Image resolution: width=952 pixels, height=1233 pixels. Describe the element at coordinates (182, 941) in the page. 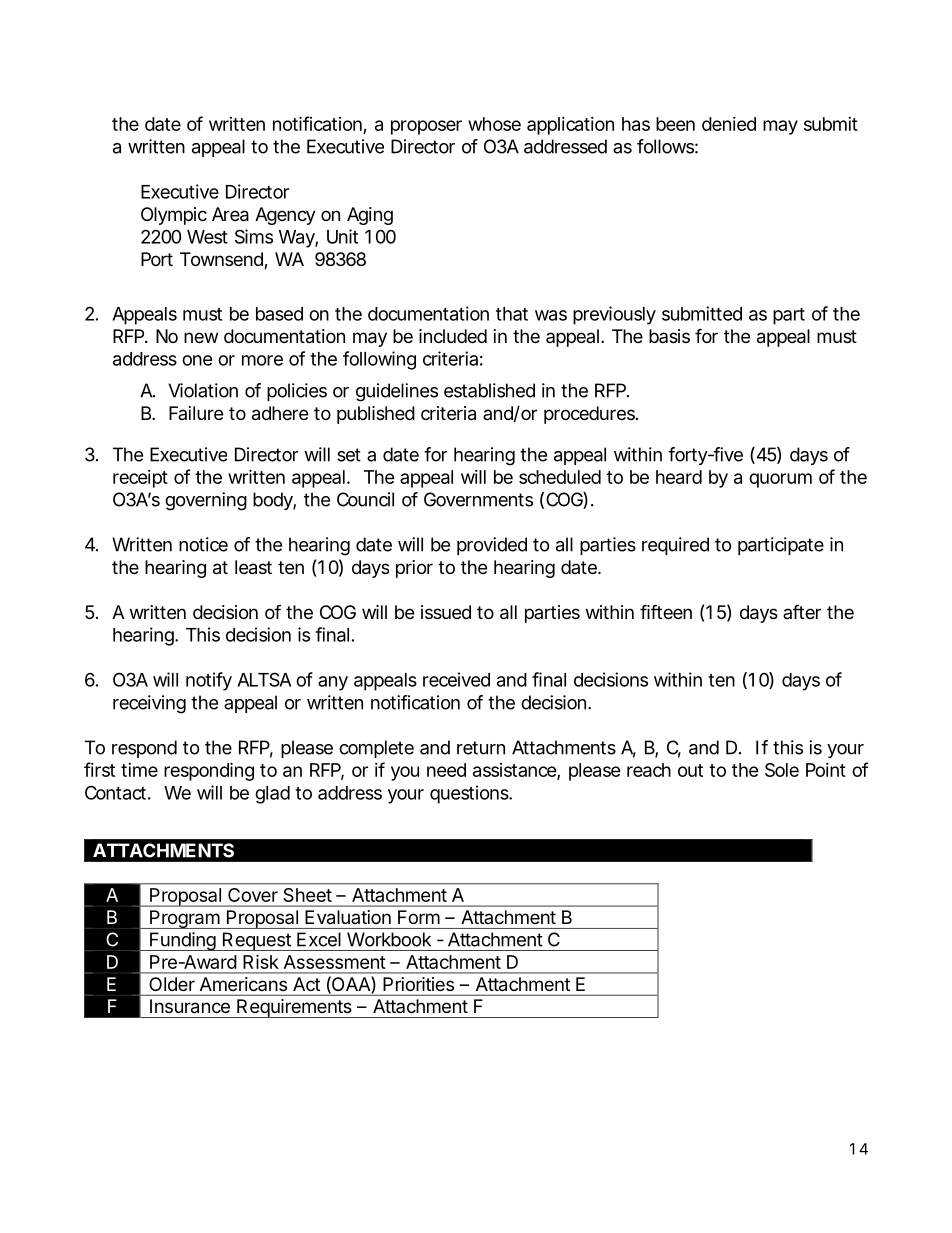

I see `Funding` at that location.
